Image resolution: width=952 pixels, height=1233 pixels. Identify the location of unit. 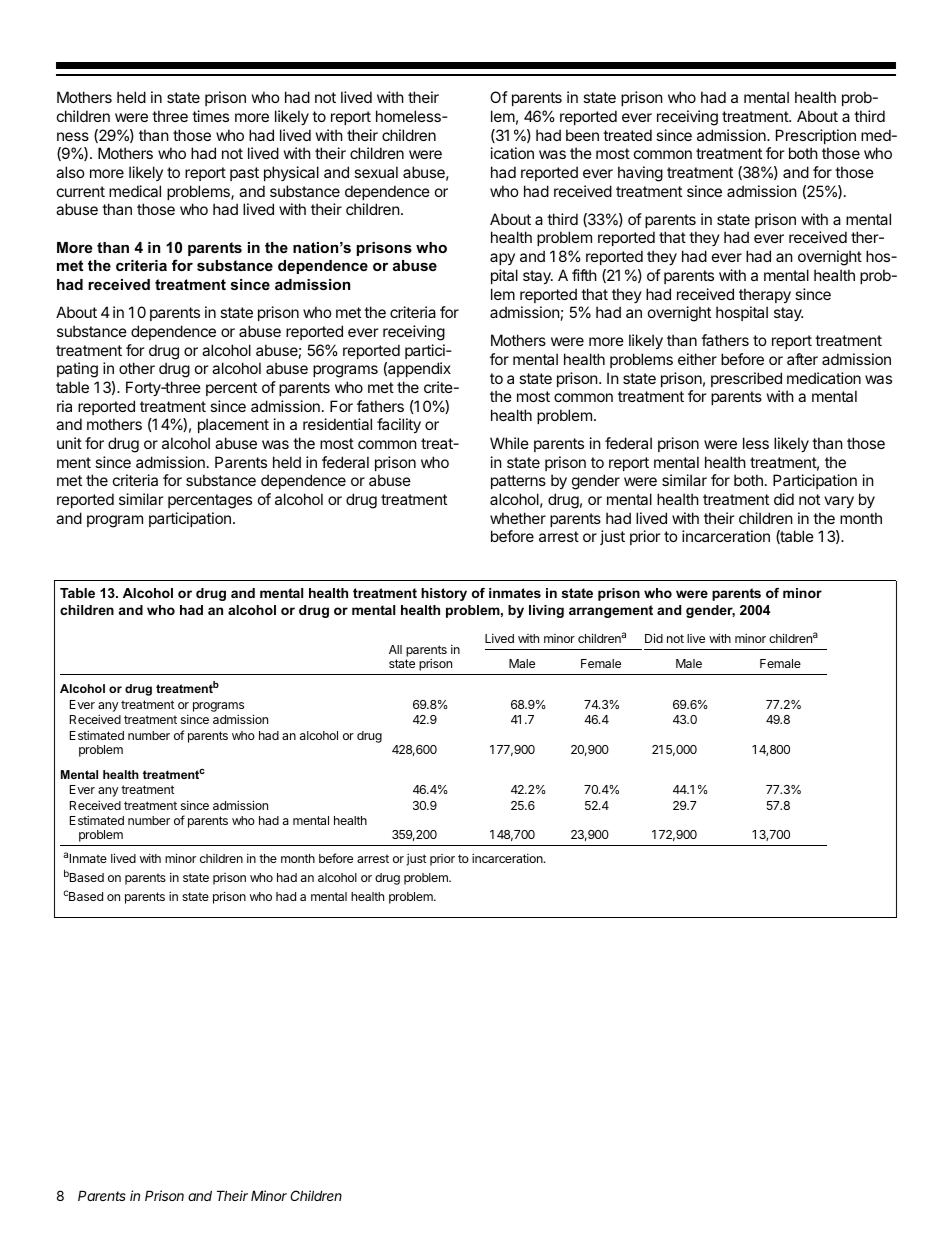
(69, 443).
